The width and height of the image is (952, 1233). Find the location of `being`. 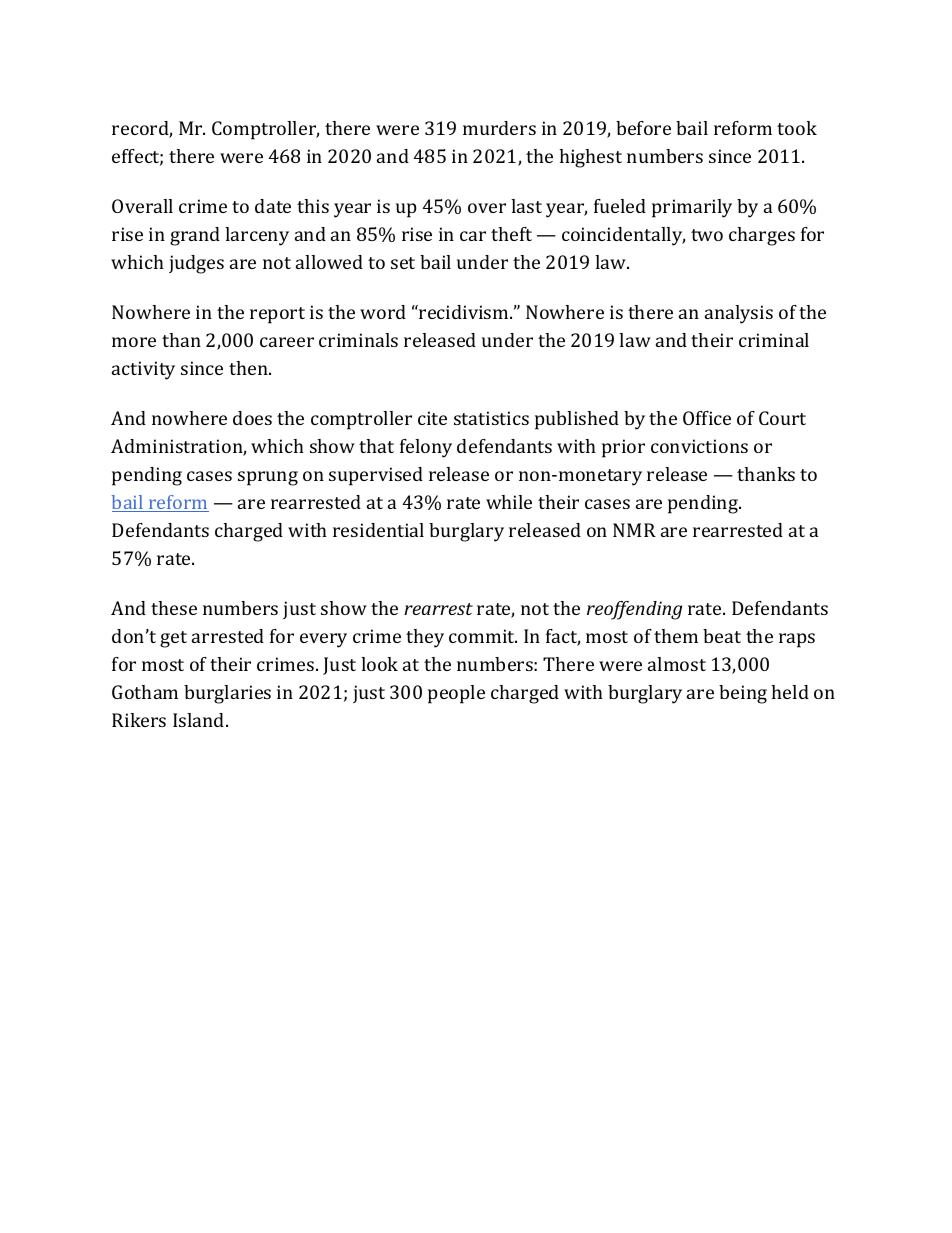

being is located at coordinates (743, 694).
